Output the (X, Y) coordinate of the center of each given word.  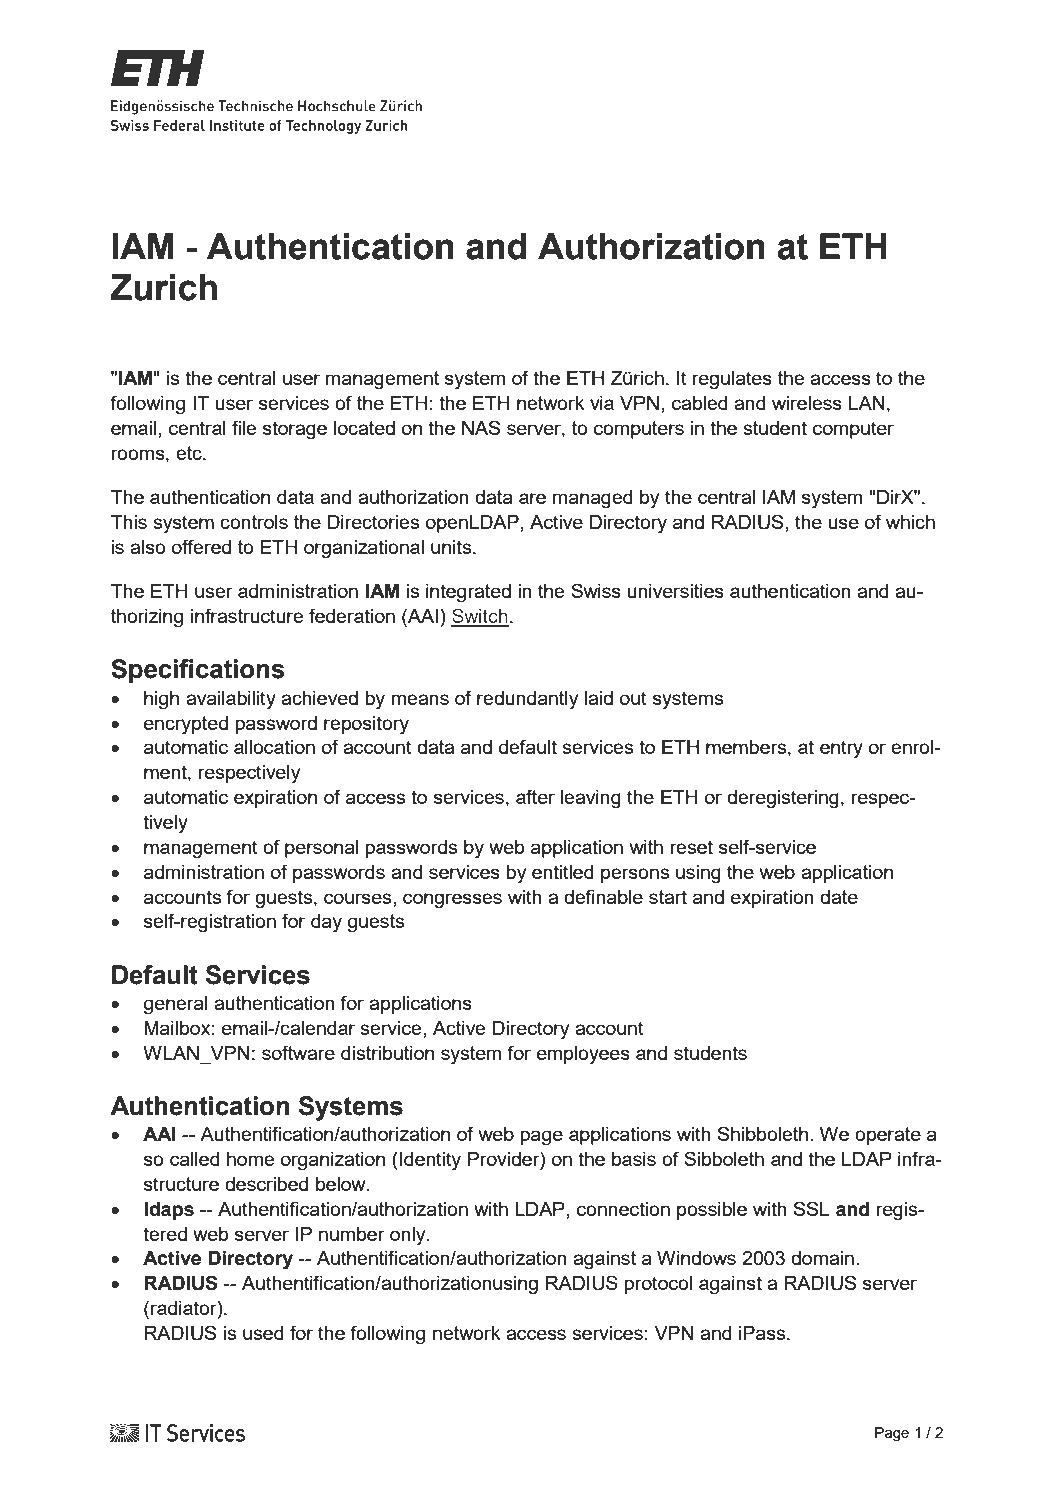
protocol (658, 1285)
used (263, 1333)
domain (822, 1258)
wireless (807, 403)
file (244, 427)
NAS (481, 427)
